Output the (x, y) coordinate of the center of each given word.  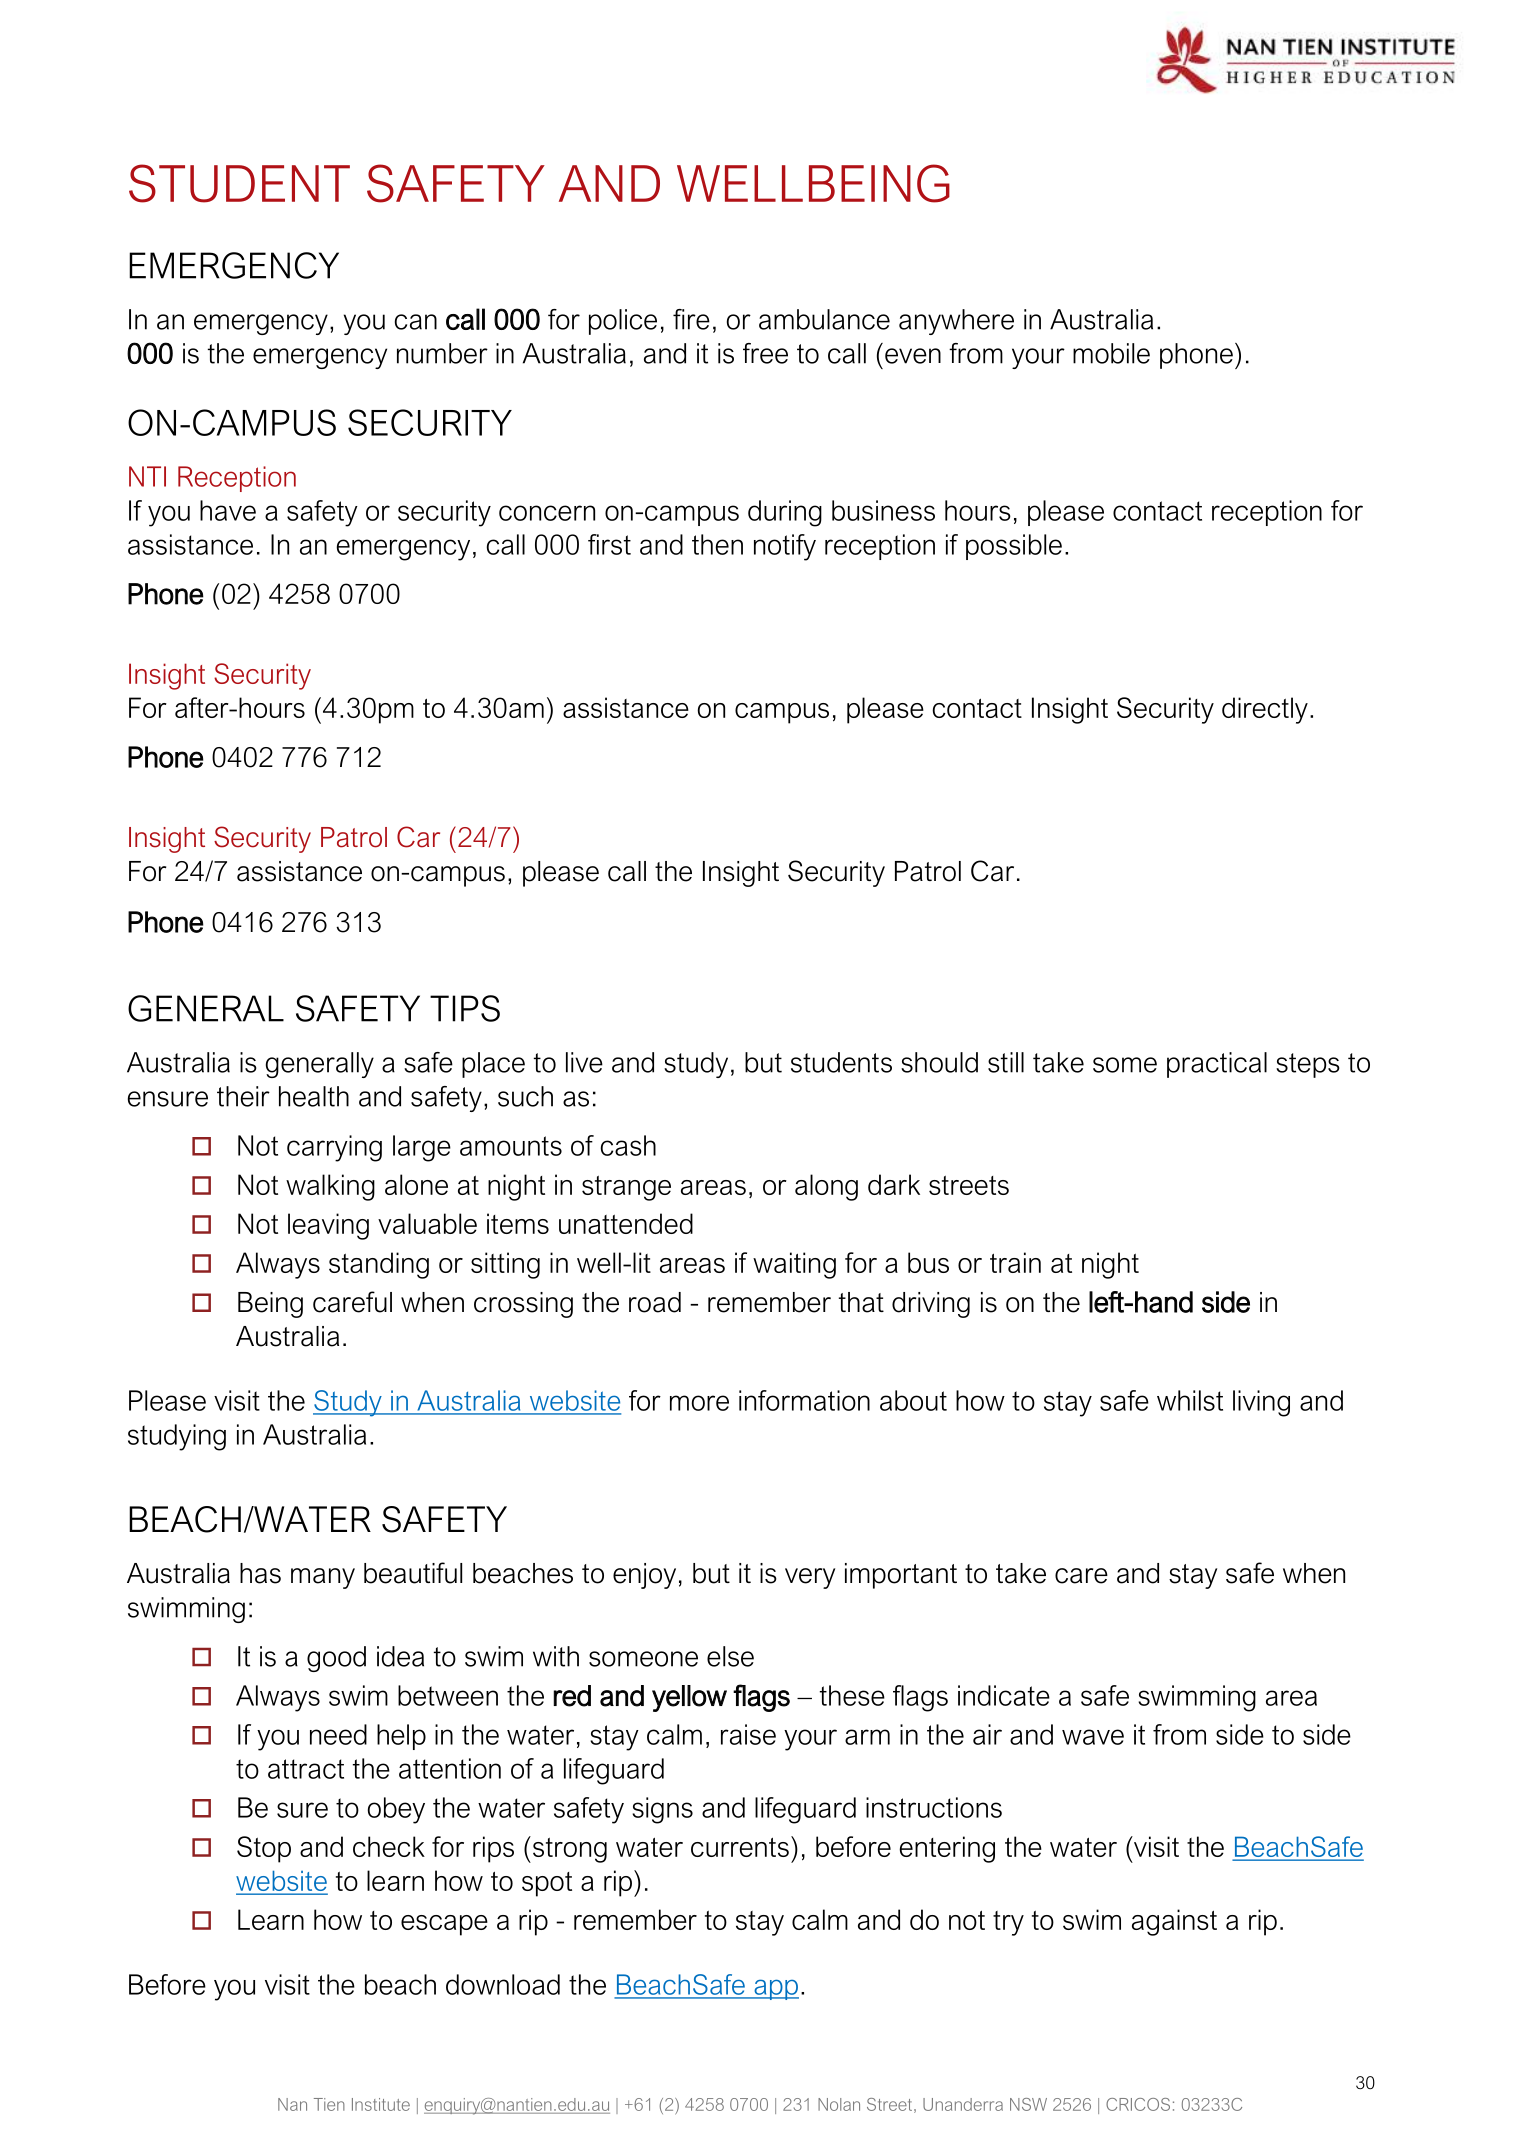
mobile (1111, 353)
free (765, 353)
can (416, 322)
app (775, 1989)
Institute (381, 2104)
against (1174, 1922)
